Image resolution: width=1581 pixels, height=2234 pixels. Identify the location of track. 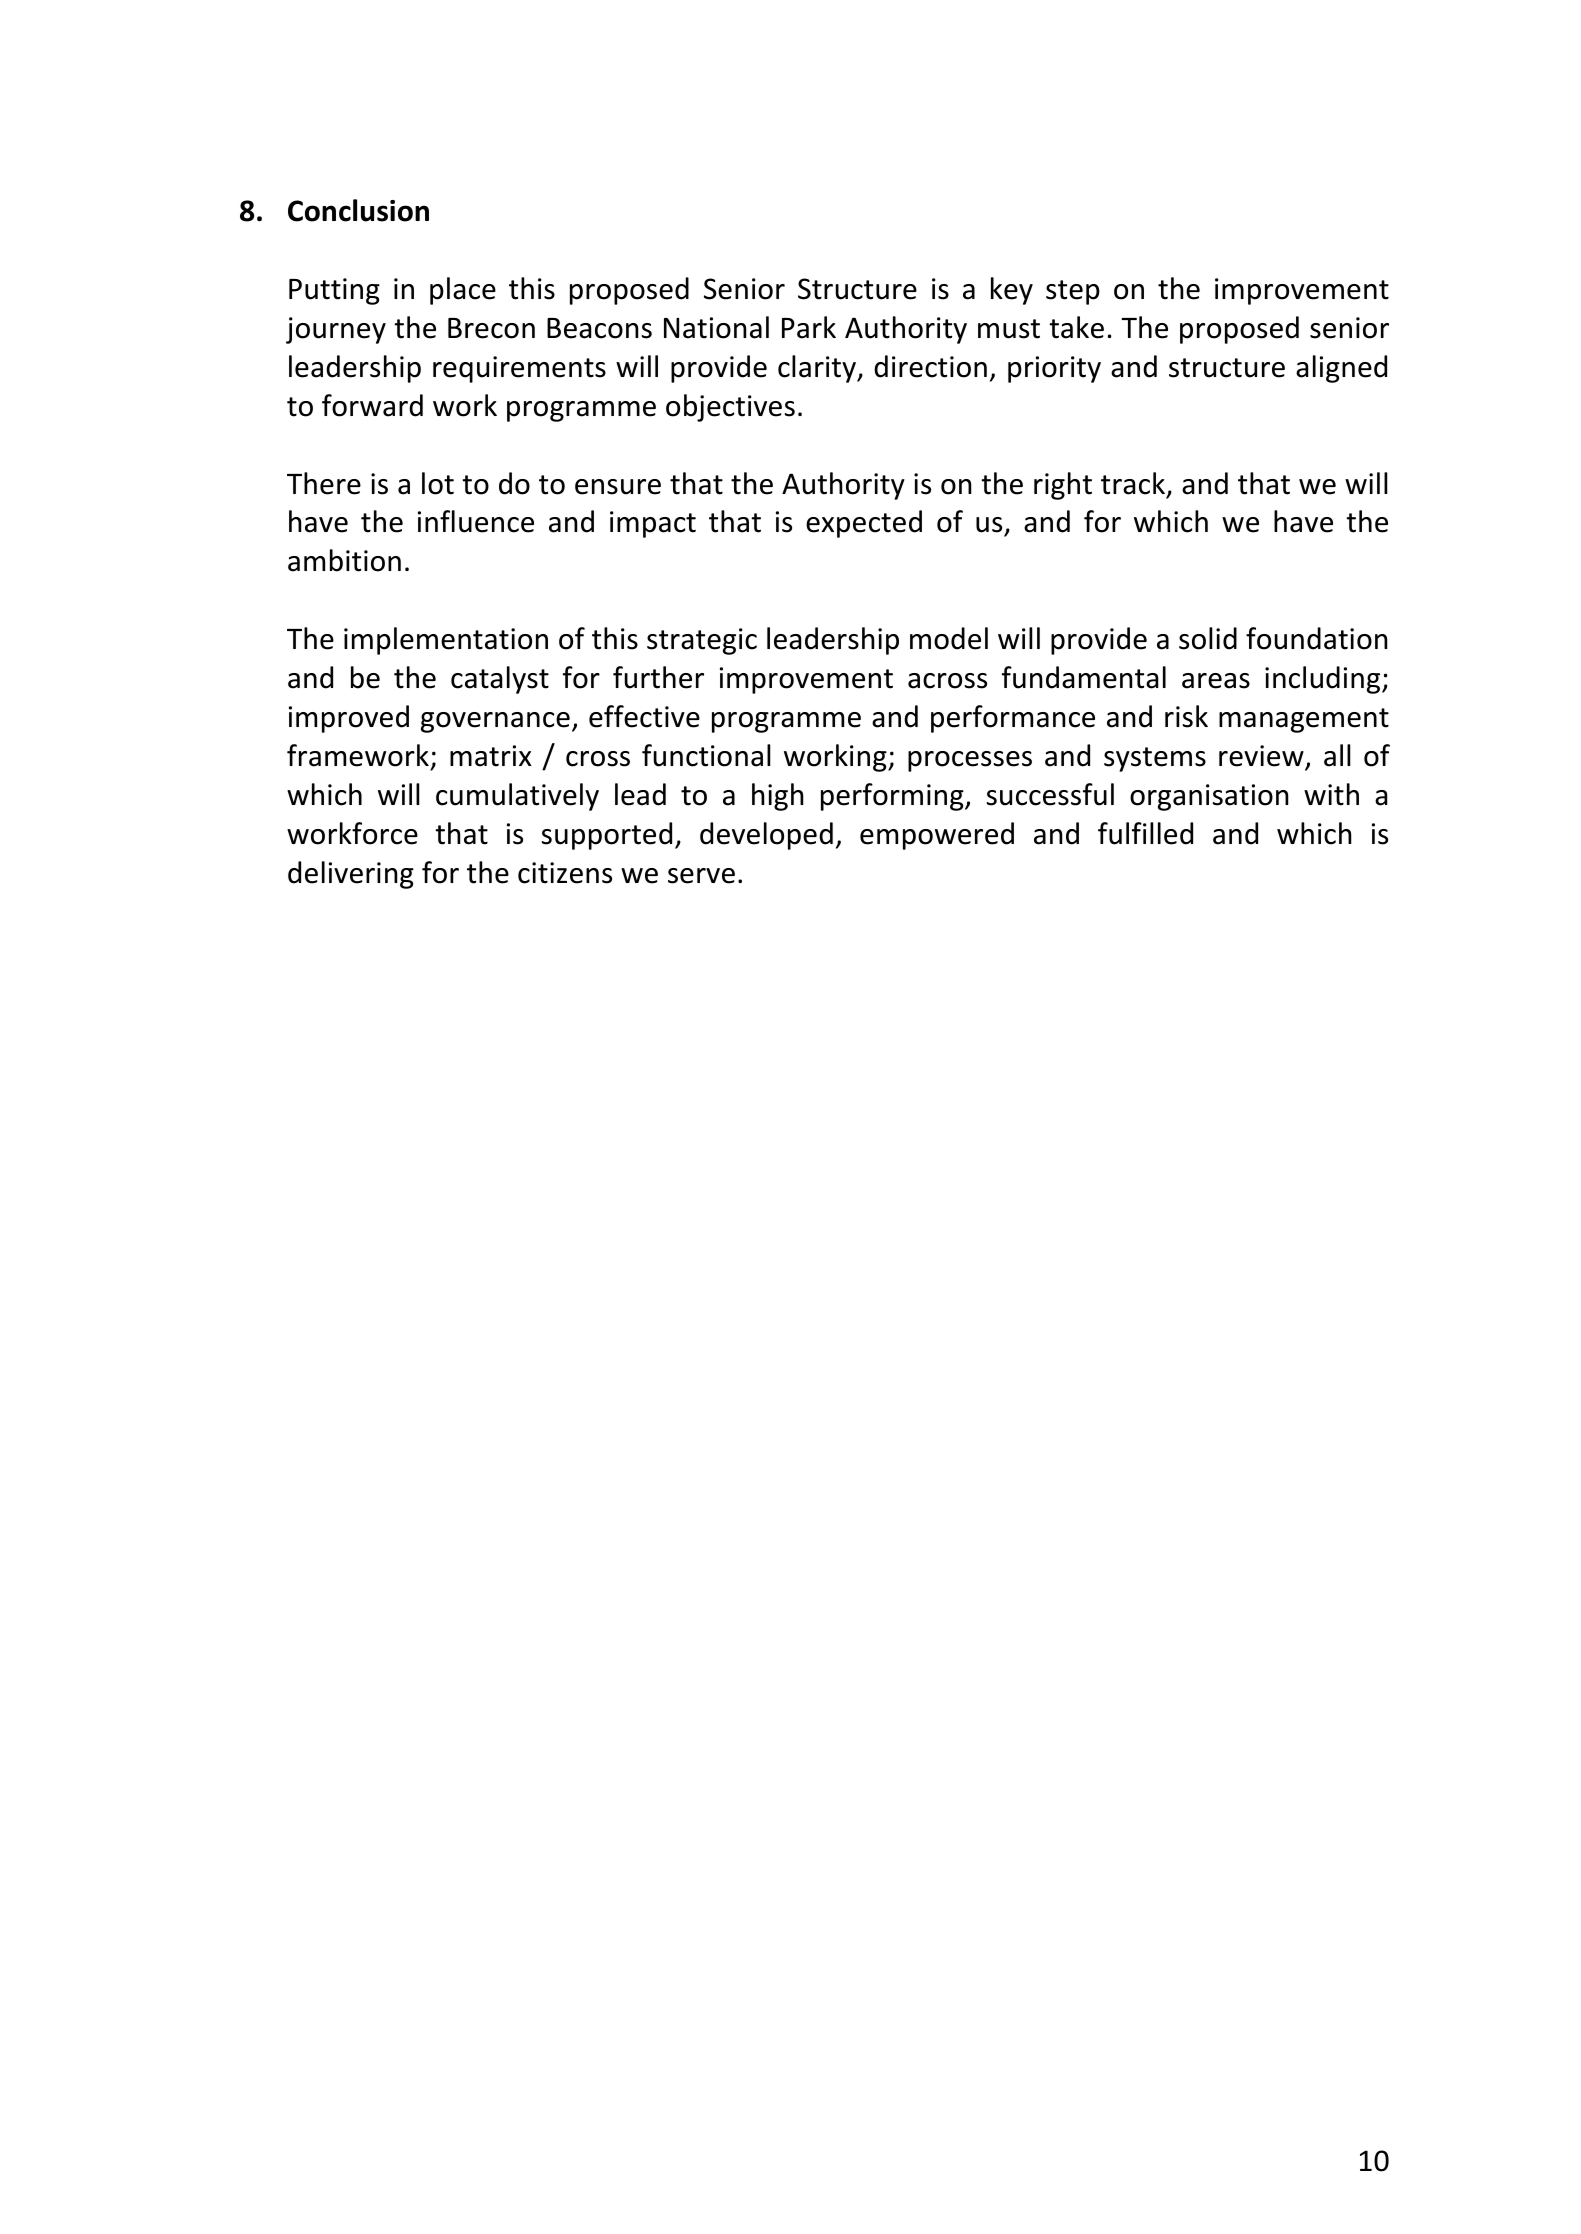
(1134, 484).
